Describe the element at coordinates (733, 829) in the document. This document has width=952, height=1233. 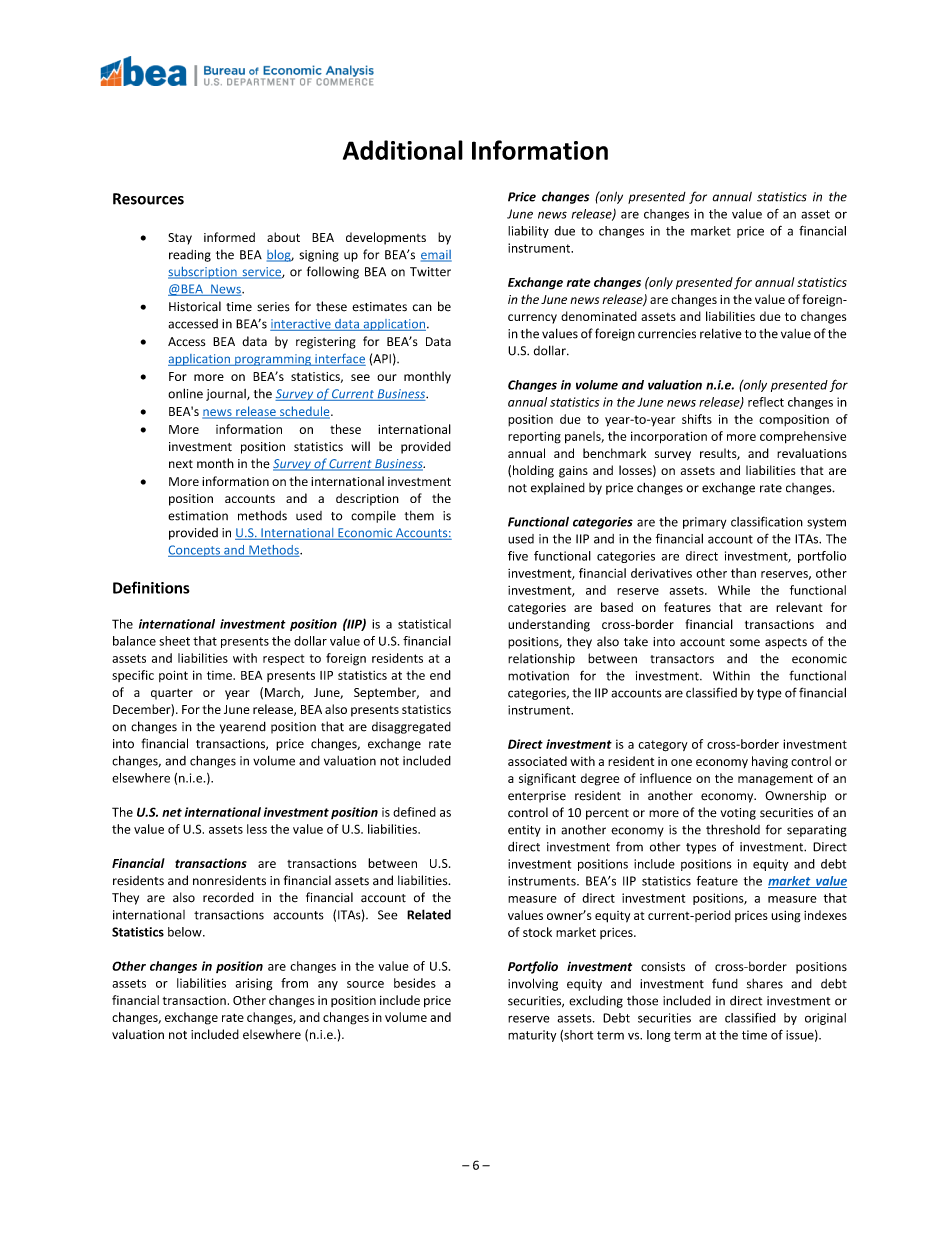
I see `threshold` at that location.
